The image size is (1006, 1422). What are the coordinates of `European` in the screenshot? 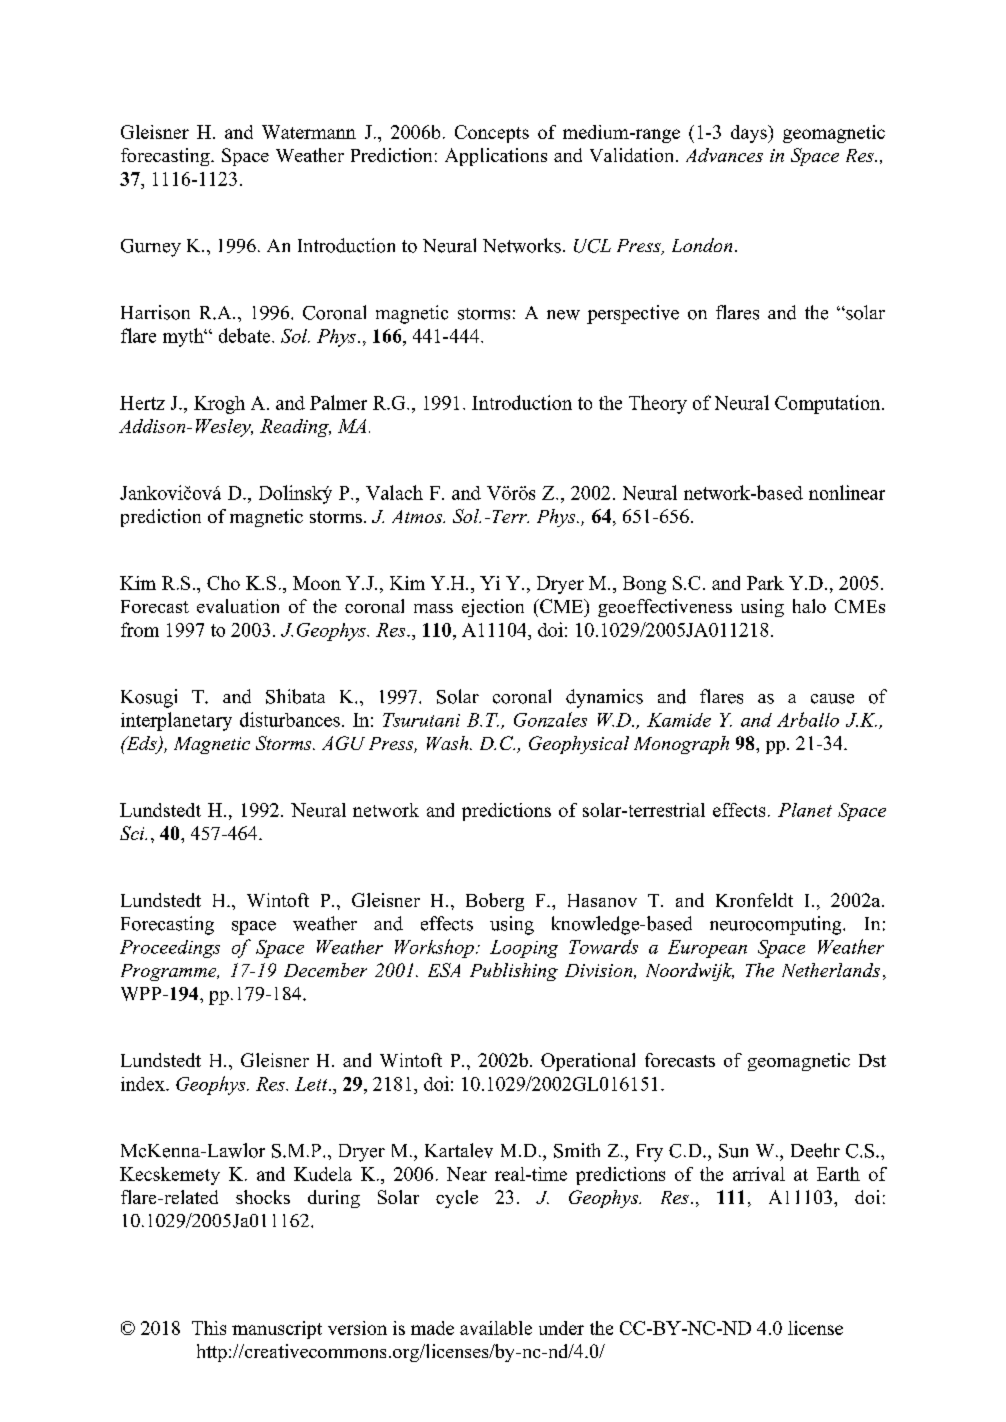 It's located at (707, 949).
